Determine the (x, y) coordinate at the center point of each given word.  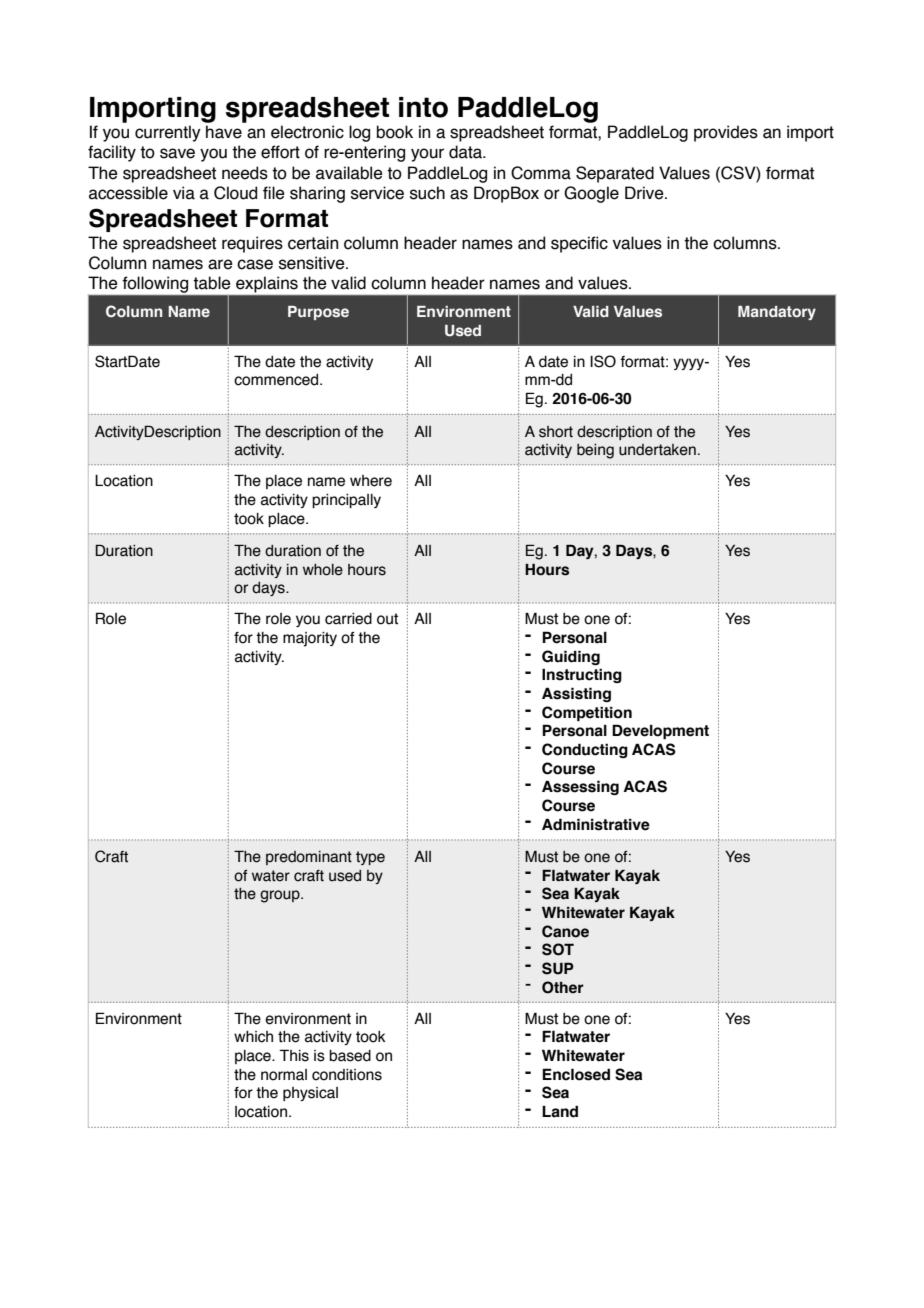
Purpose (318, 313)
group (281, 896)
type (370, 858)
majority (310, 639)
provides (726, 133)
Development (660, 731)
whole (323, 570)
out (387, 619)
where (371, 481)
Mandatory (777, 313)
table (212, 283)
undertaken (657, 450)
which (253, 1037)
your (427, 155)
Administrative (596, 824)
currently (168, 133)
